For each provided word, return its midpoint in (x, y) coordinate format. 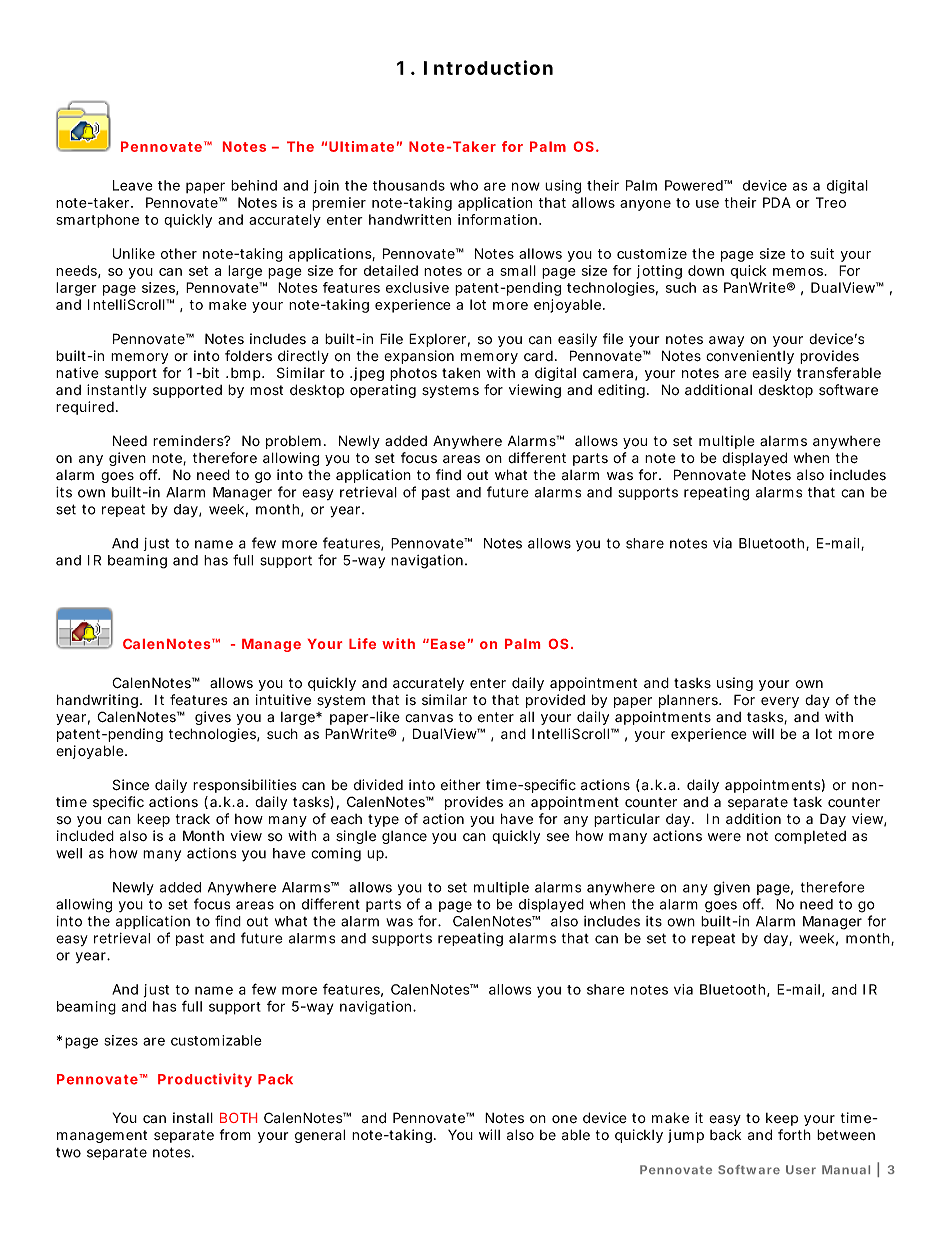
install (193, 1118)
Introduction (488, 67)
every (780, 702)
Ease (448, 644)
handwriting (97, 701)
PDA (777, 202)
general (320, 1136)
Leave (133, 185)
